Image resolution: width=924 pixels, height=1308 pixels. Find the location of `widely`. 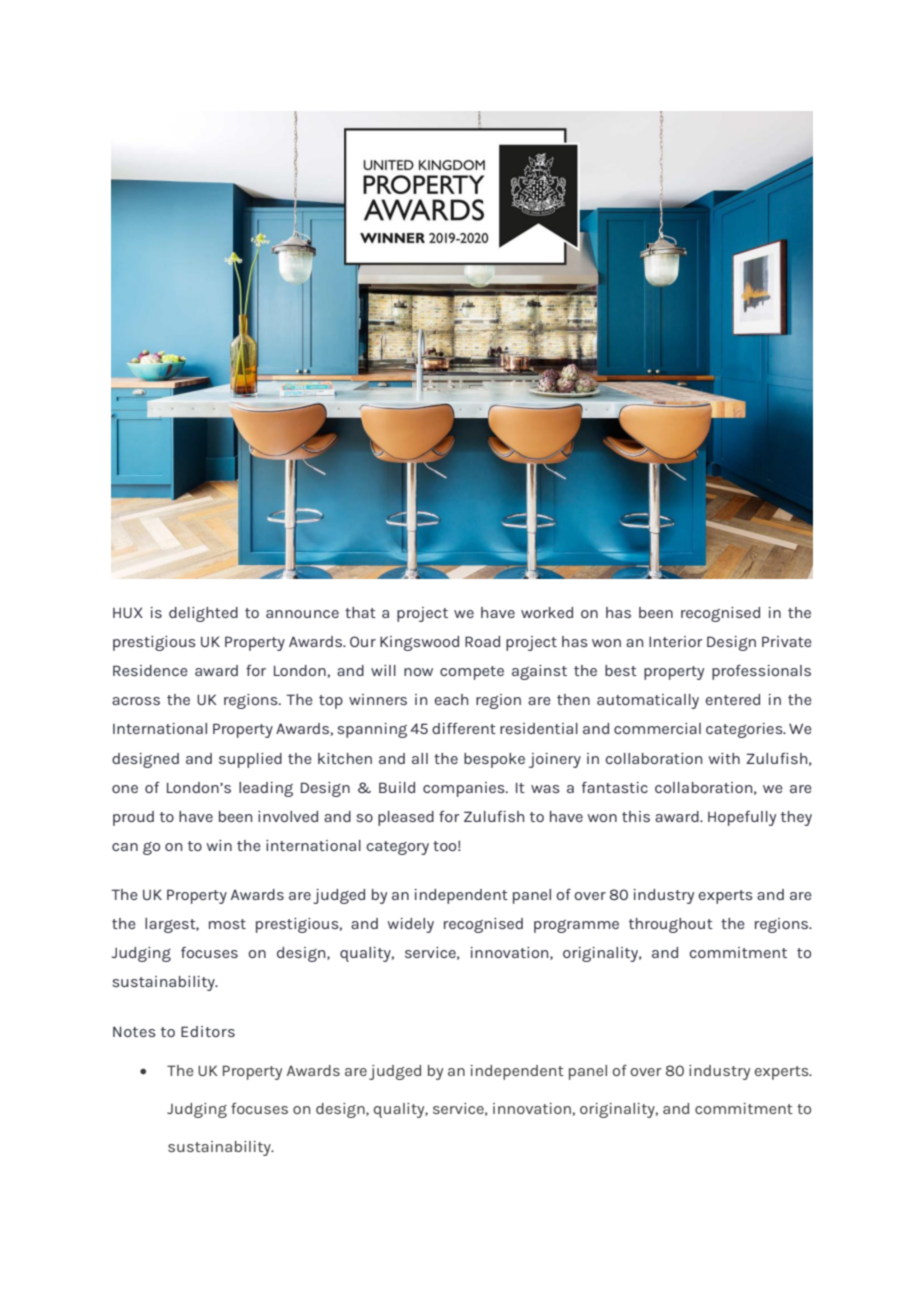

widely is located at coordinates (410, 925).
